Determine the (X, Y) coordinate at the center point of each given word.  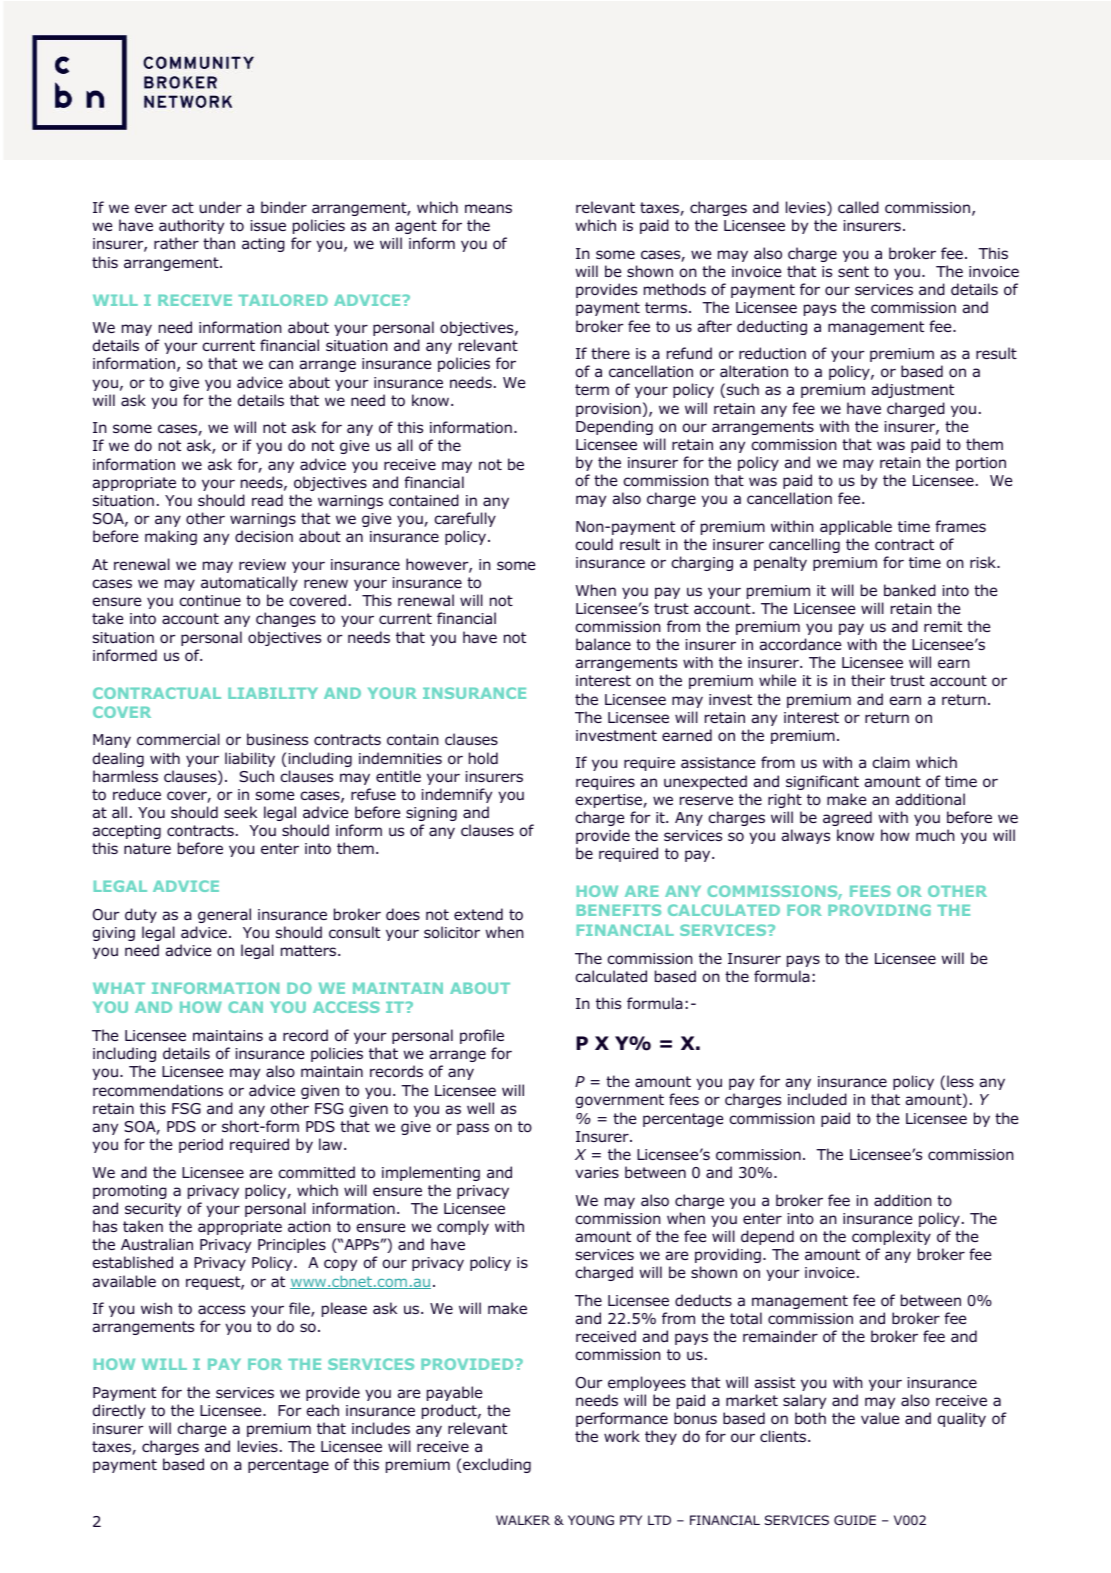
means (488, 208)
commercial (178, 739)
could (594, 544)
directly (119, 1411)
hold (483, 758)
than (219, 243)
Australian (157, 1244)
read (267, 500)
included (817, 1099)
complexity (891, 1237)
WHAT (119, 988)
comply (463, 1227)
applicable (856, 527)
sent (853, 271)
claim (891, 762)
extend (478, 914)
